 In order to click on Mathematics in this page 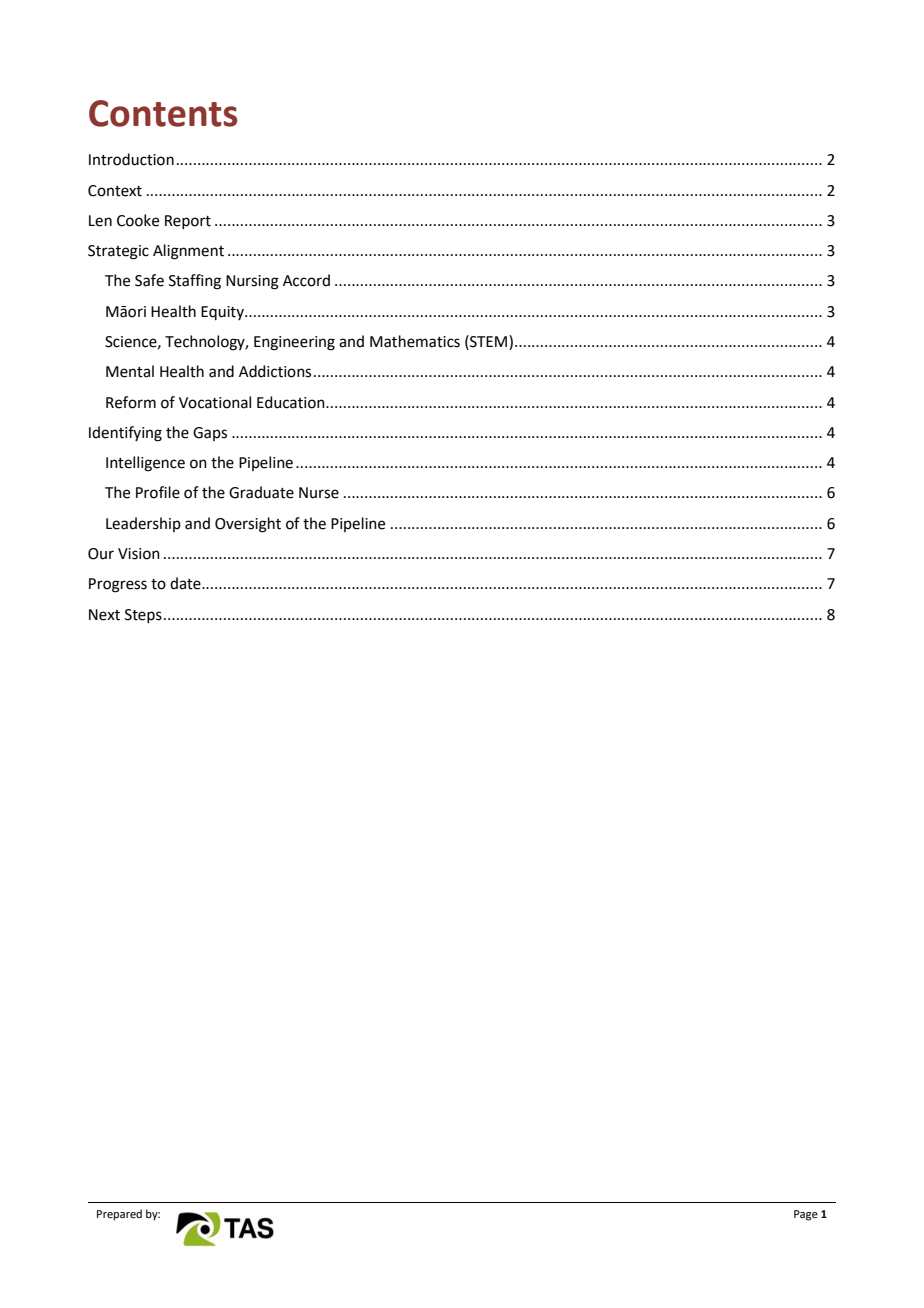, I will do `click(415, 341)`.
